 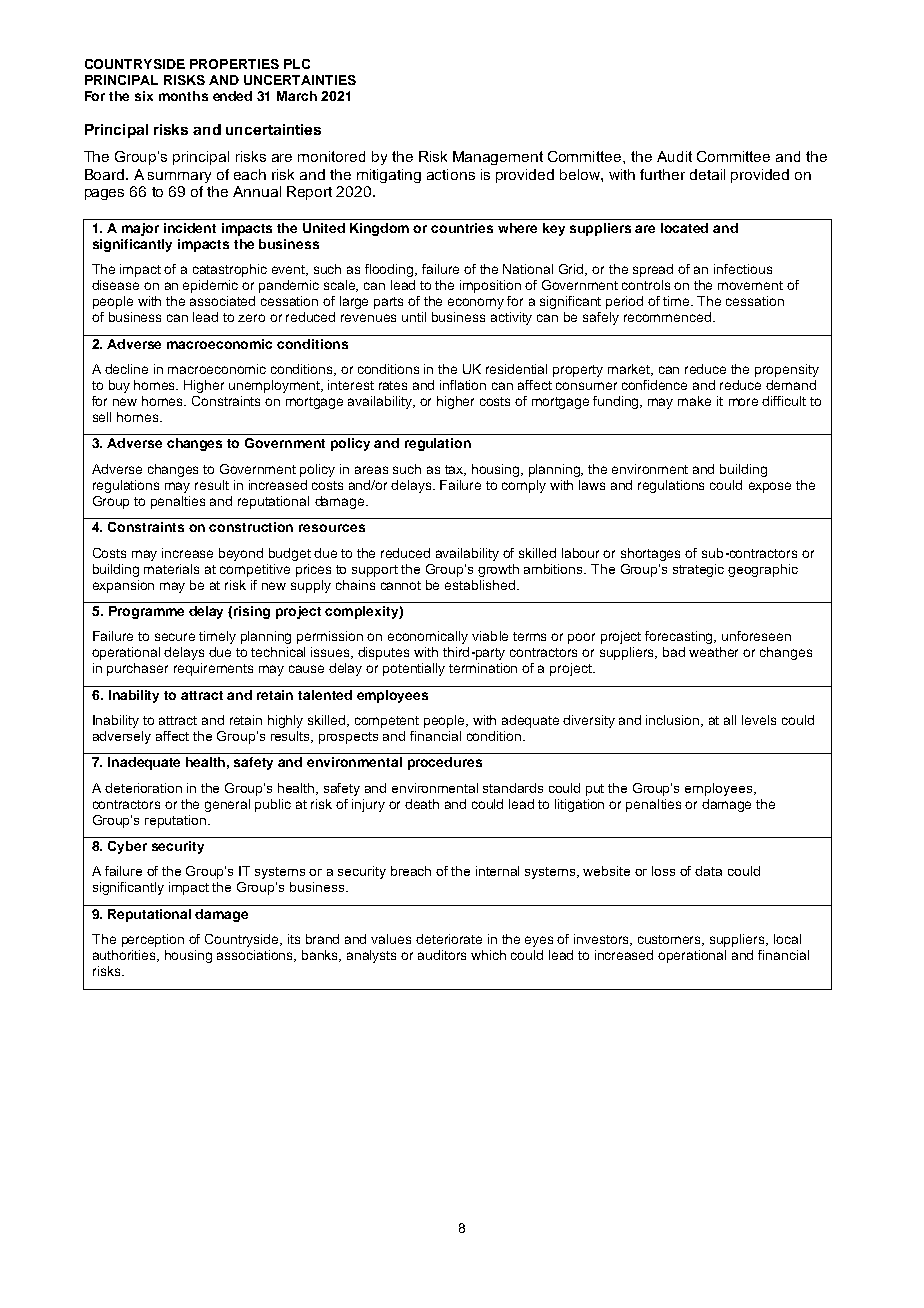 What do you see at coordinates (770, 487) in the page?
I see `expose` at bounding box center [770, 487].
